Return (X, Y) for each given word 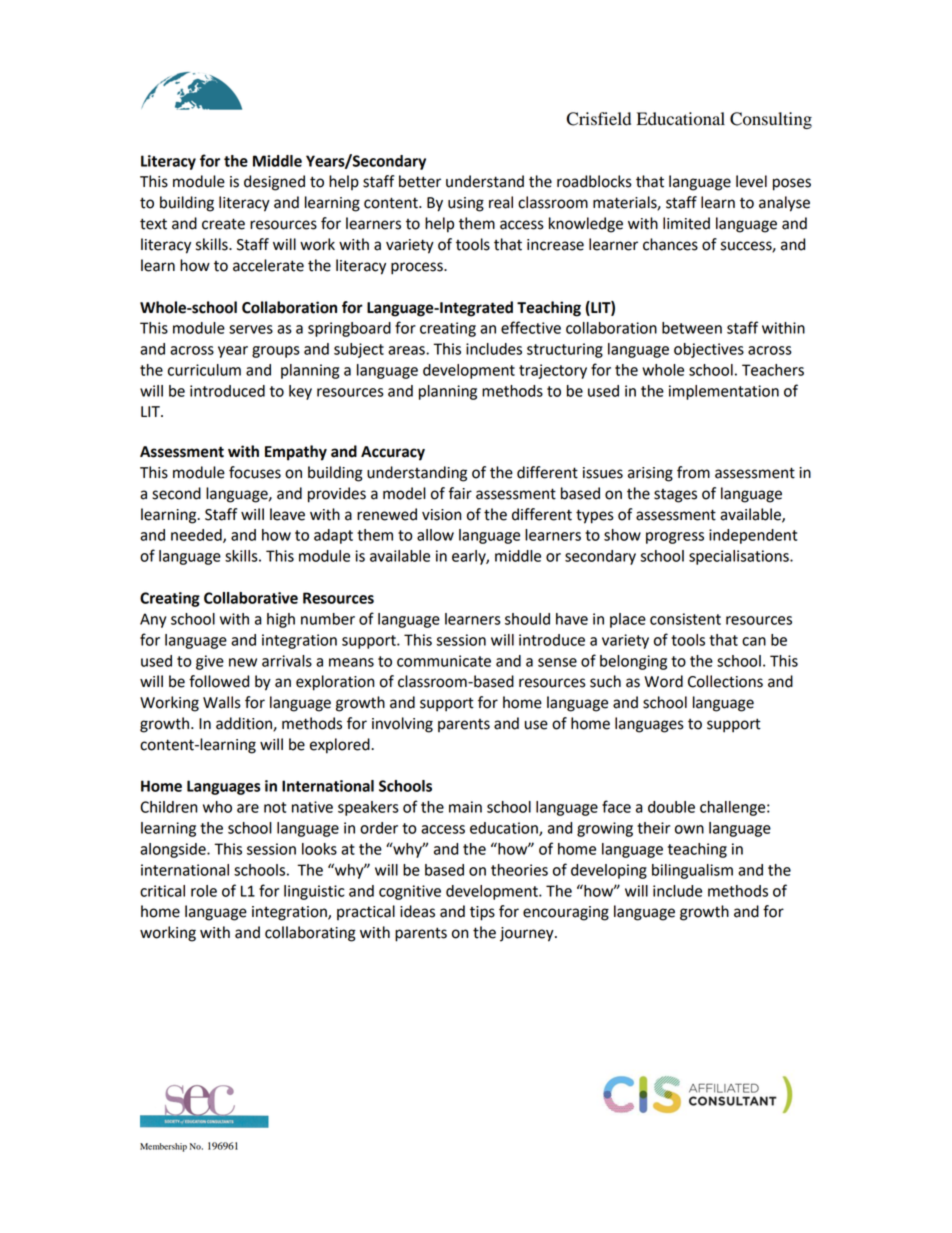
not (275, 807)
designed (274, 183)
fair (460, 493)
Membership (163, 1147)
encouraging (566, 913)
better (420, 181)
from (693, 472)
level (751, 181)
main (465, 807)
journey (528, 934)
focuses (255, 472)
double (671, 807)
